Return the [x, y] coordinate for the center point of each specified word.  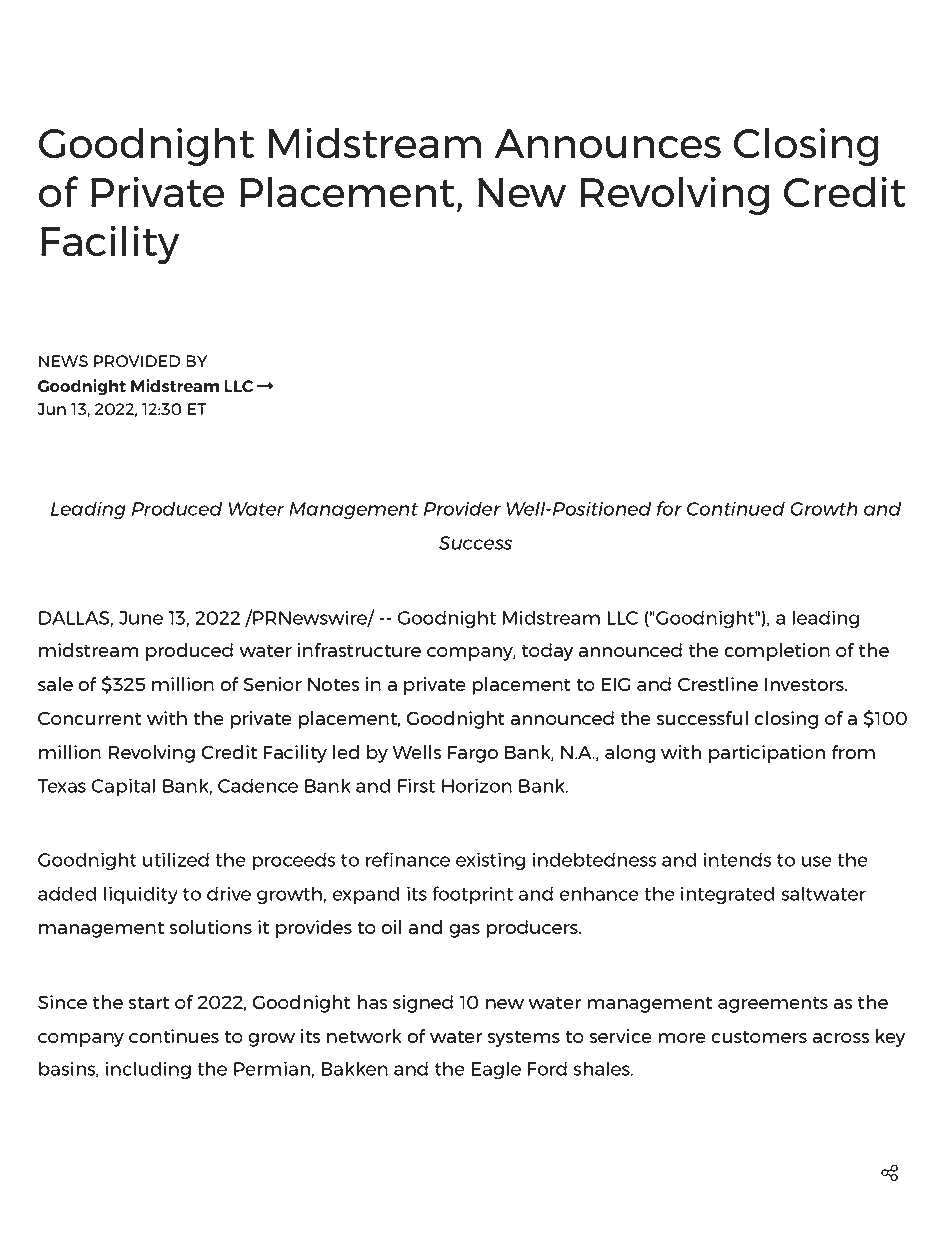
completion [777, 652]
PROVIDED [137, 361]
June [141, 618]
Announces [608, 143]
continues [174, 1036]
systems [523, 1038]
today [547, 652]
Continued [736, 508]
